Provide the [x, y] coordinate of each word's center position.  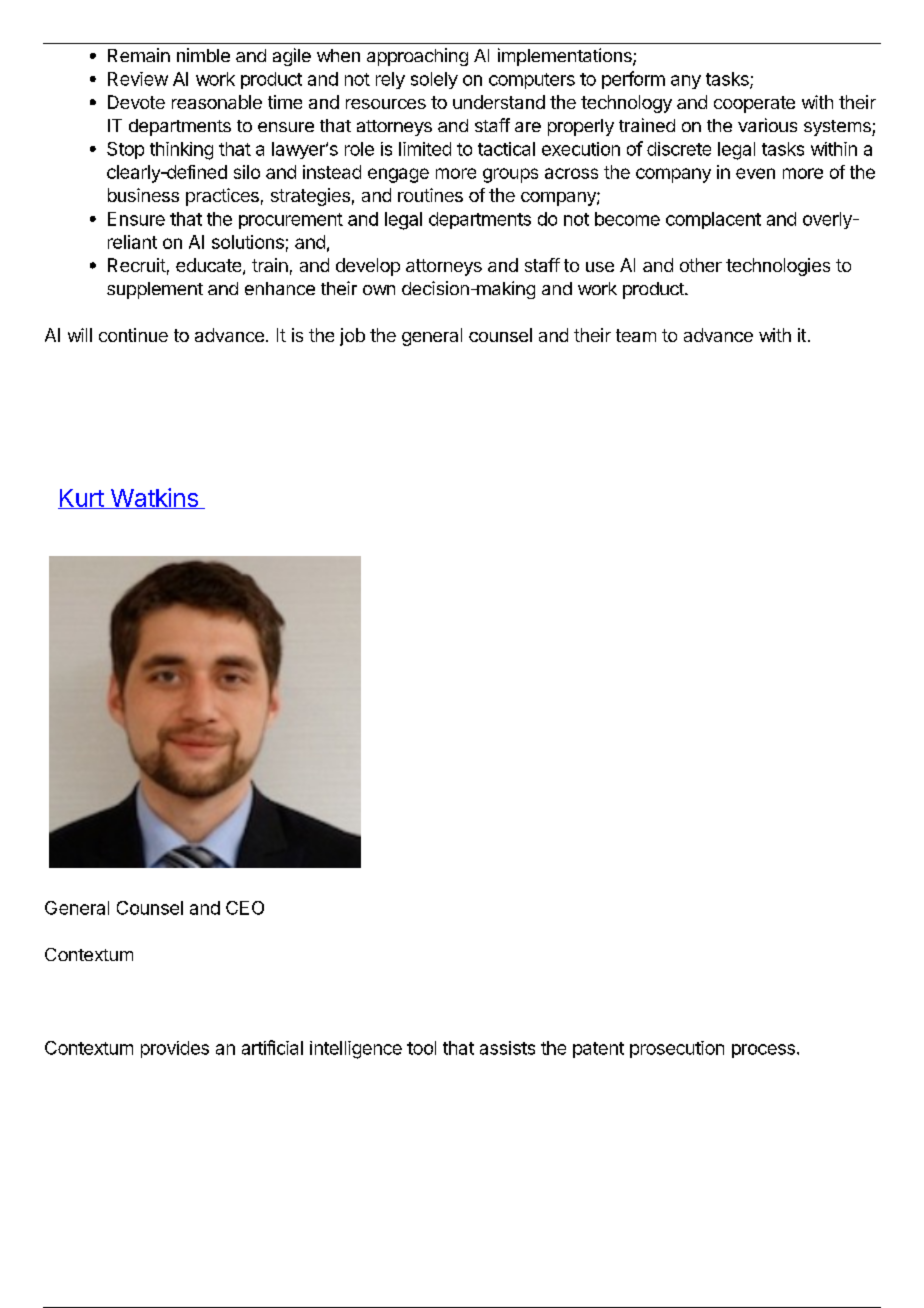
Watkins [154, 498]
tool [421, 1048]
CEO [245, 908]
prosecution [677, 1049]
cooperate [754, 104]
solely [434, 80]
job [352, 337]
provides [175, 1049]
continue [133, 335]
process [763, 1051]
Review [138, 79]
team [636, 335]
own [379, 290]
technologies [778, 267]
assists [507, 1048]
